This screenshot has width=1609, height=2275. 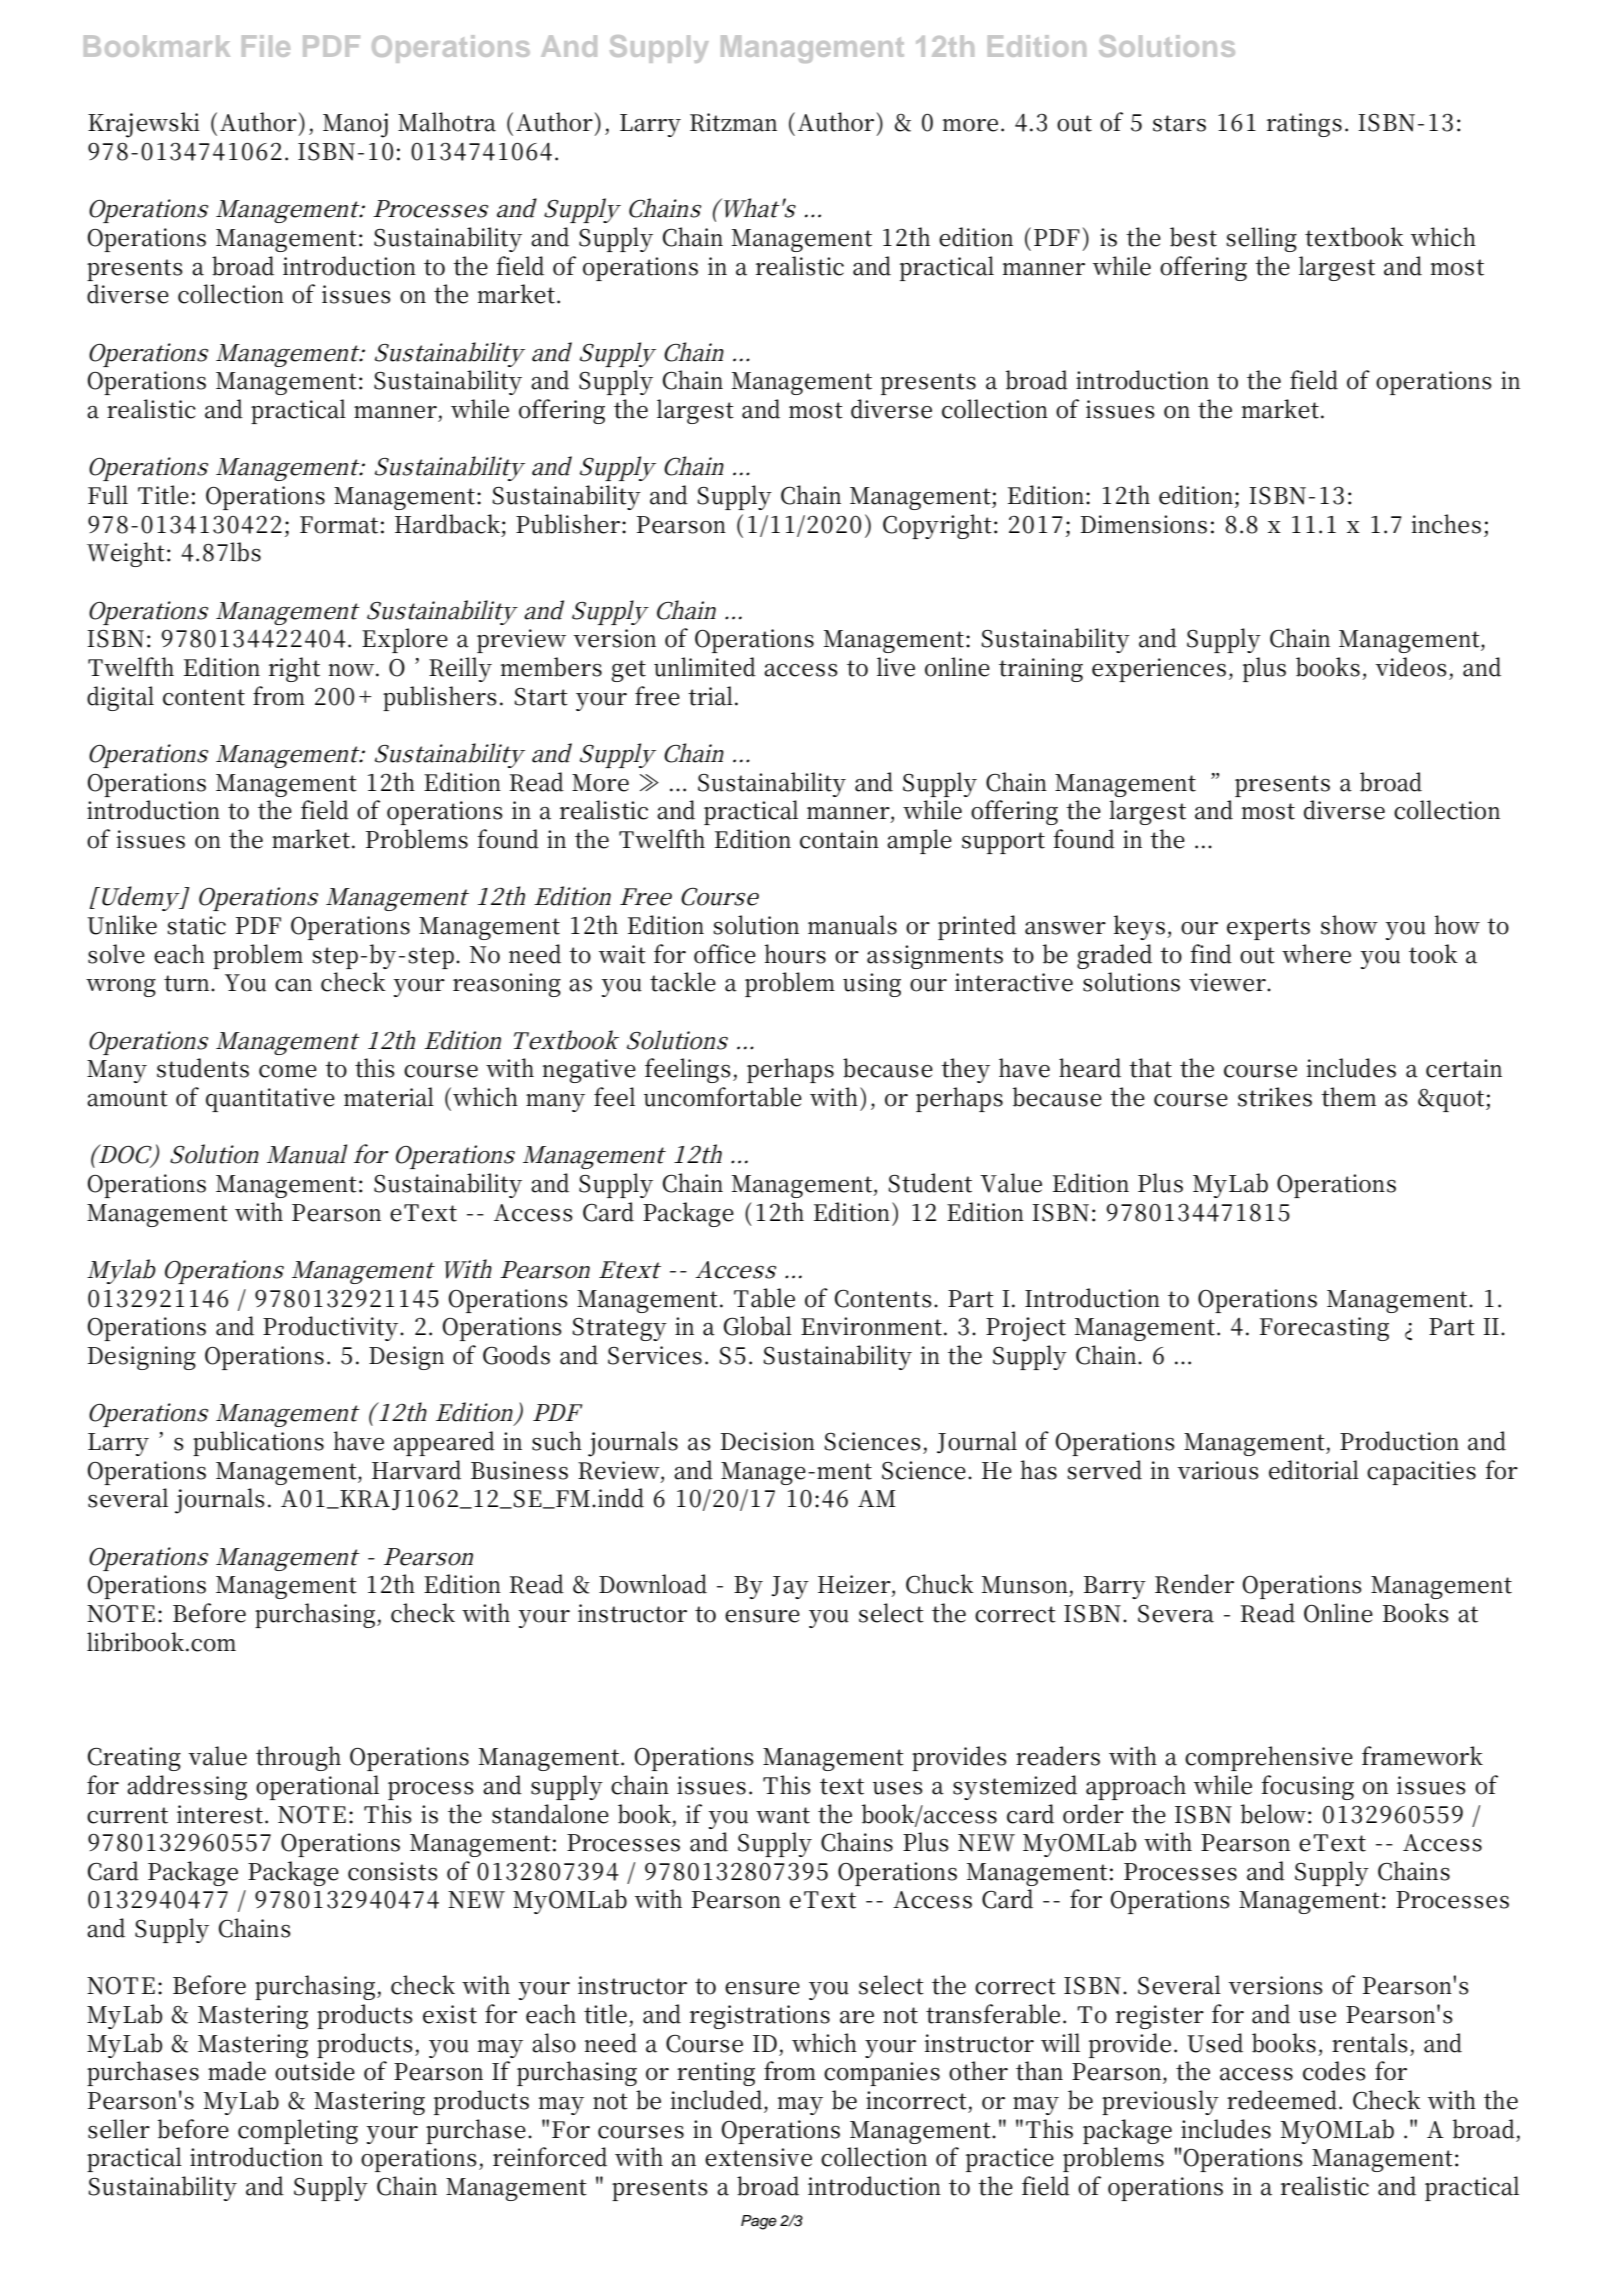 What do you see at coordinates (298, 2131) in the screenshot?
I see `completing` at bounding box center [298, 2131].
